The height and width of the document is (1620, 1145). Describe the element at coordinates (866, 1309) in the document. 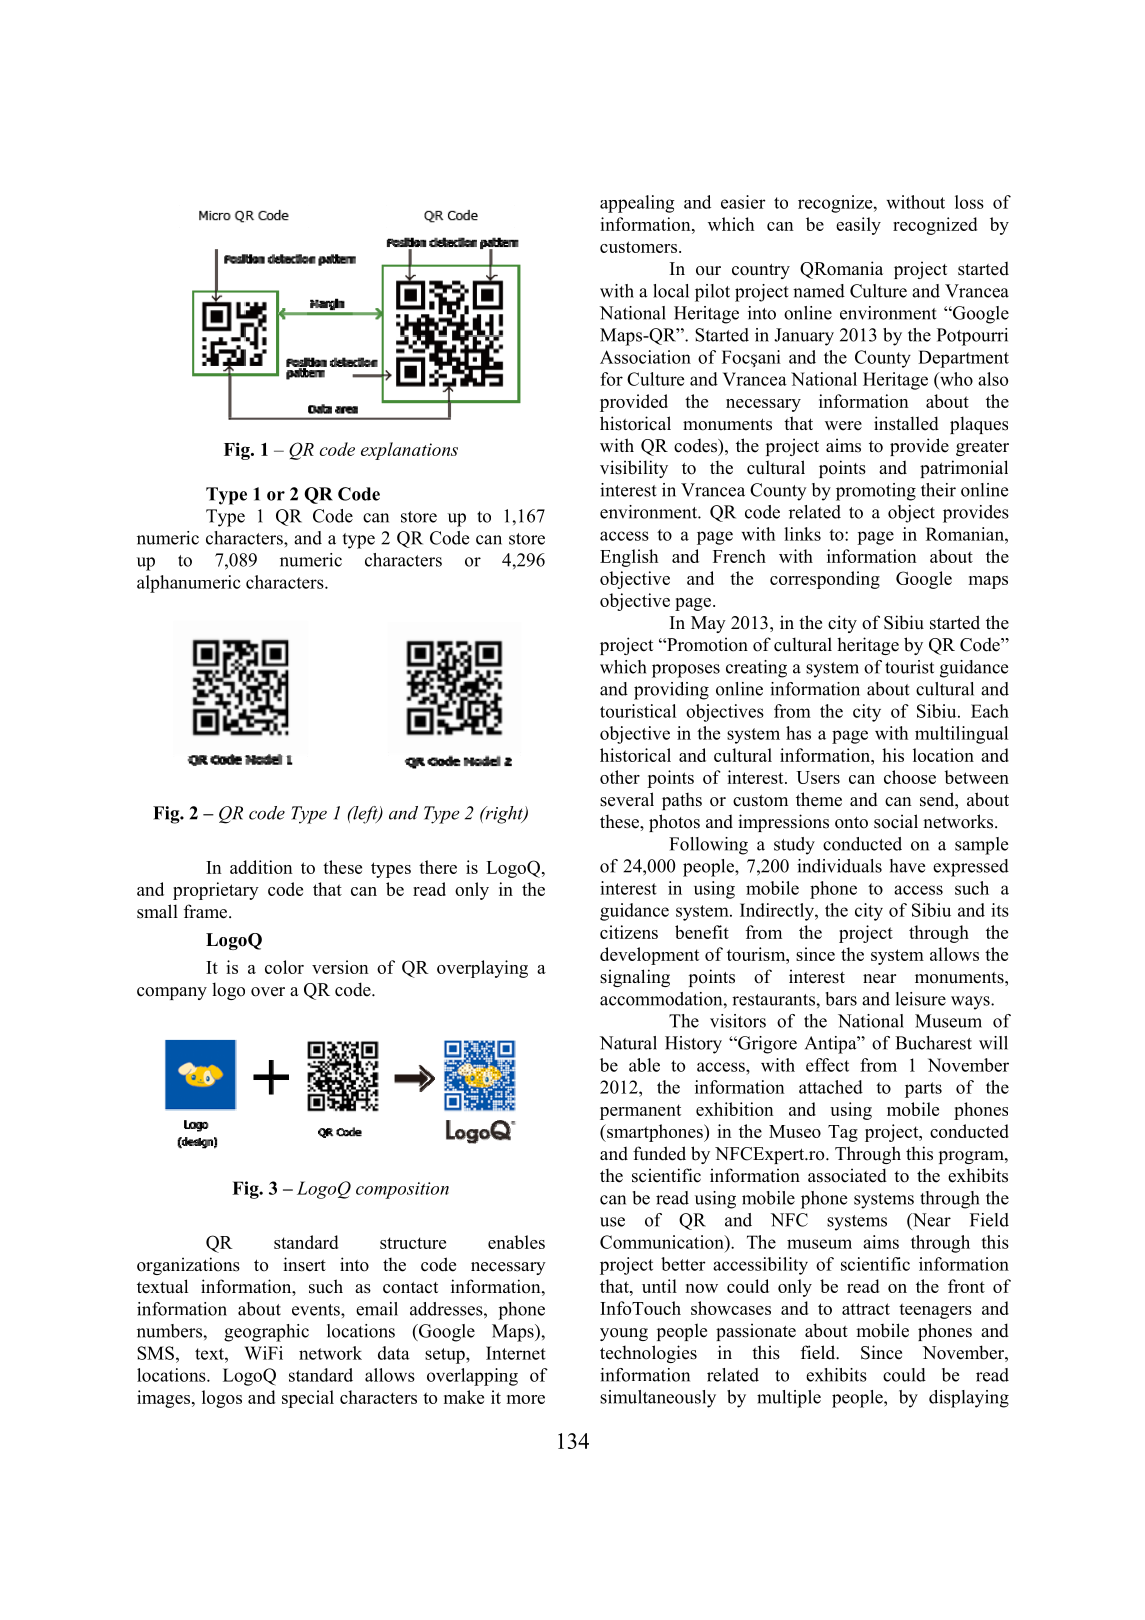

I see `attract` at that location.
